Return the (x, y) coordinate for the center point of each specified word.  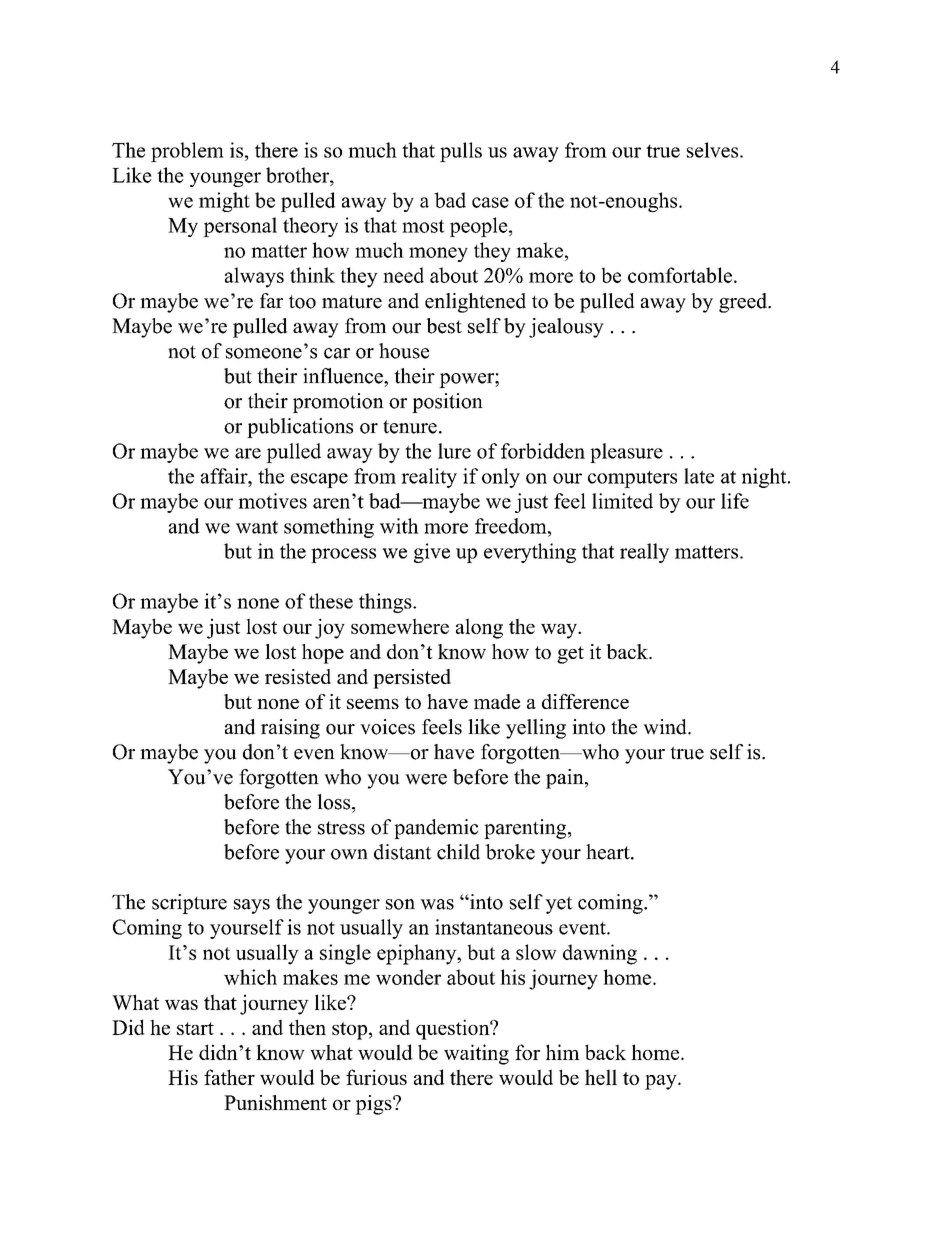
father (229, 1077)
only (501, 478)
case (490, 202)
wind (666, 727)
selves (714, 150)
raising (290, 729)
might (224, 202)
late (699, 476)
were (426, 779)
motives (272, 501)
